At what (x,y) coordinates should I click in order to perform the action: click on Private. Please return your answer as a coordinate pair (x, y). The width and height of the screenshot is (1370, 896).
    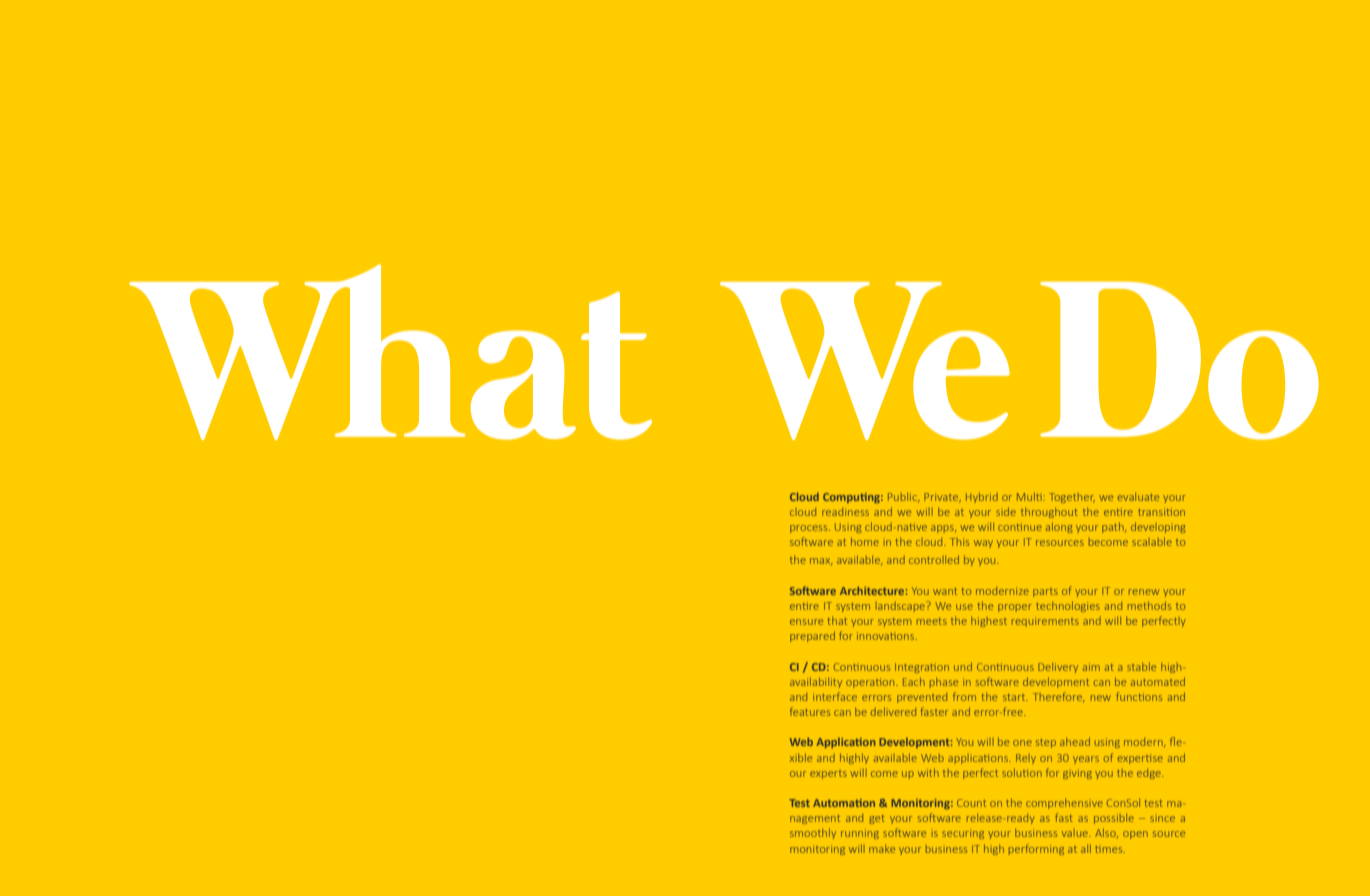
    Looking at the image, I should click on (942, 497).
